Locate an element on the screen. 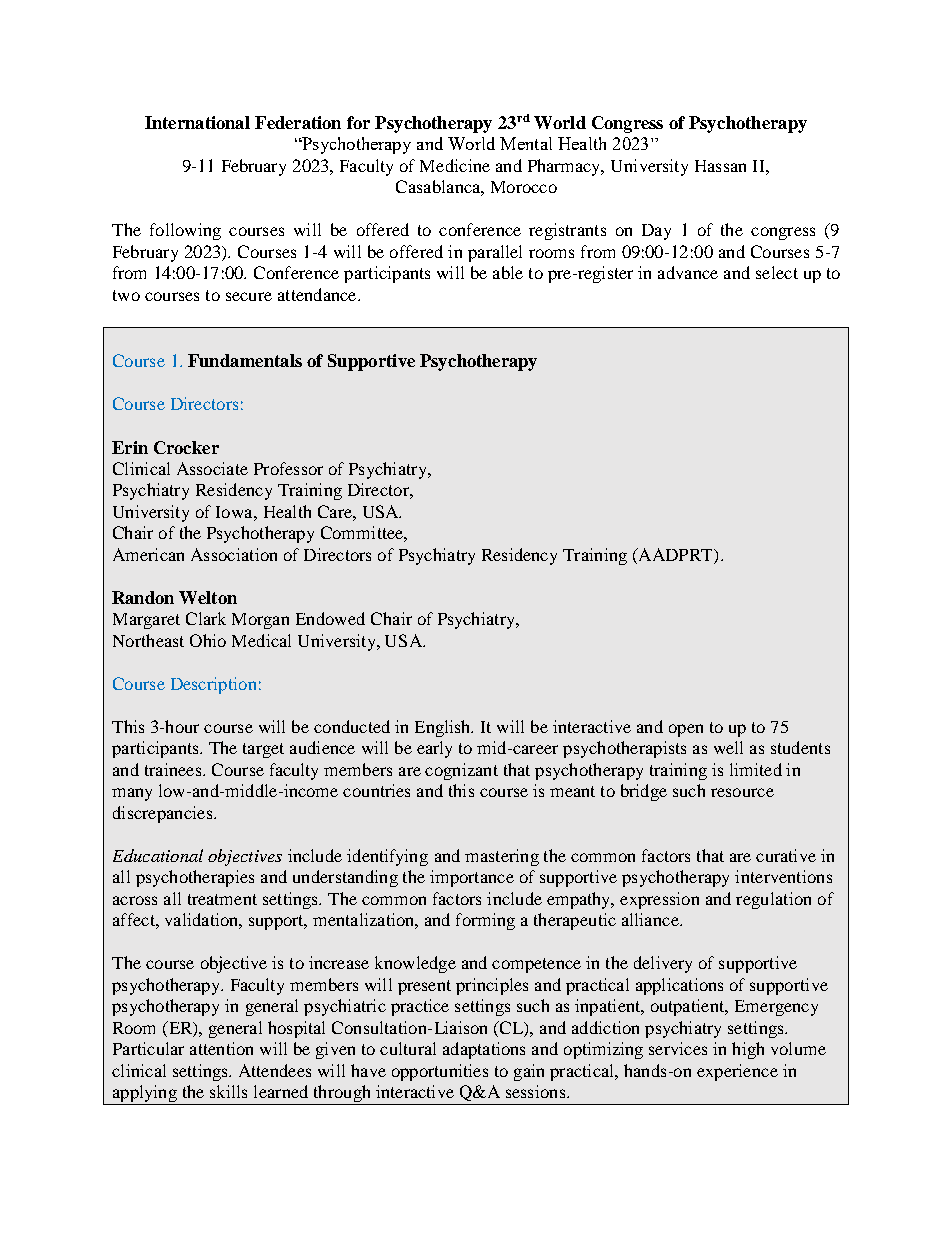  Crocker is located at coordinates (186, 447).
